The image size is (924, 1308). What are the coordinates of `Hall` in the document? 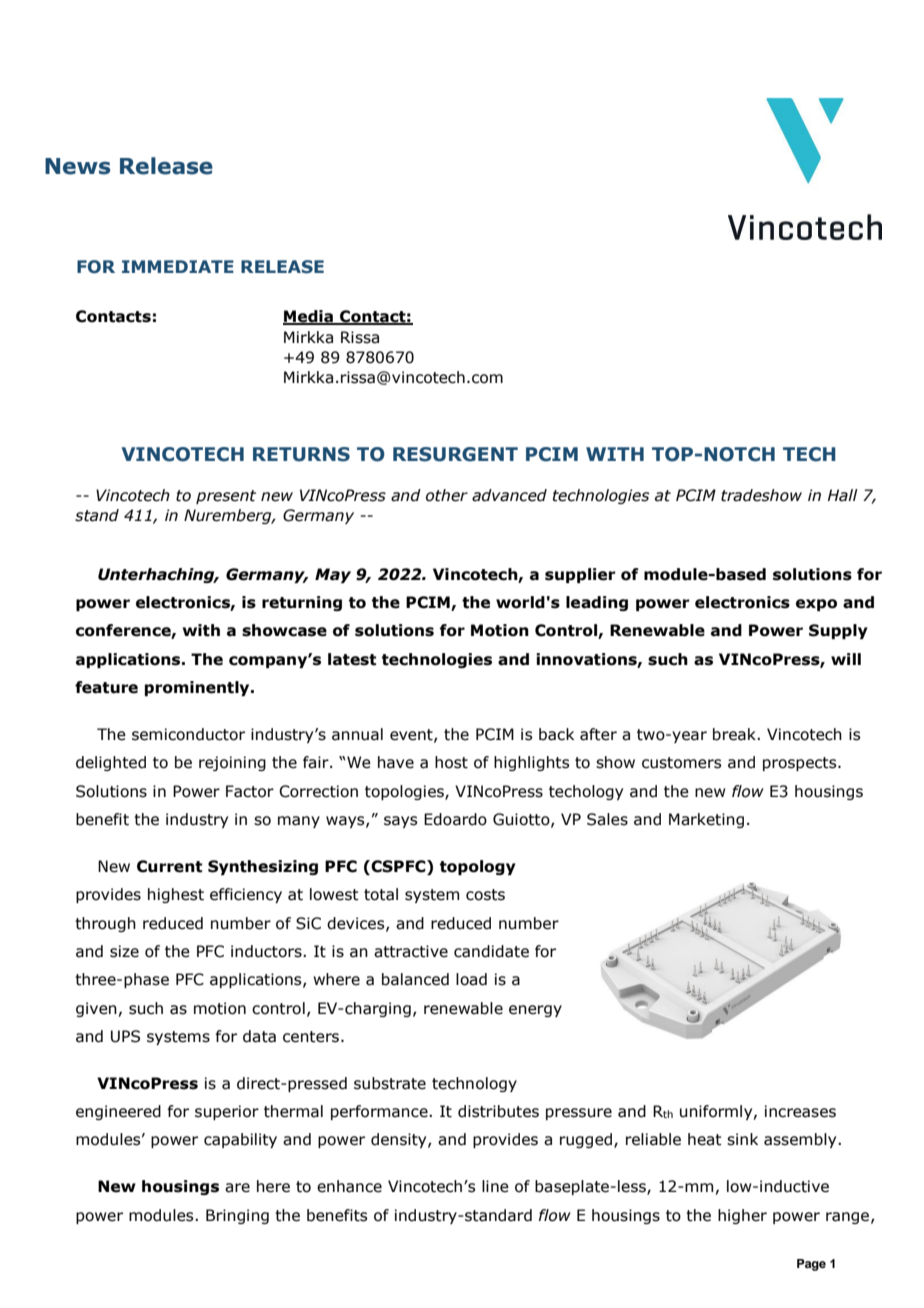 It's located at (843, 495).
